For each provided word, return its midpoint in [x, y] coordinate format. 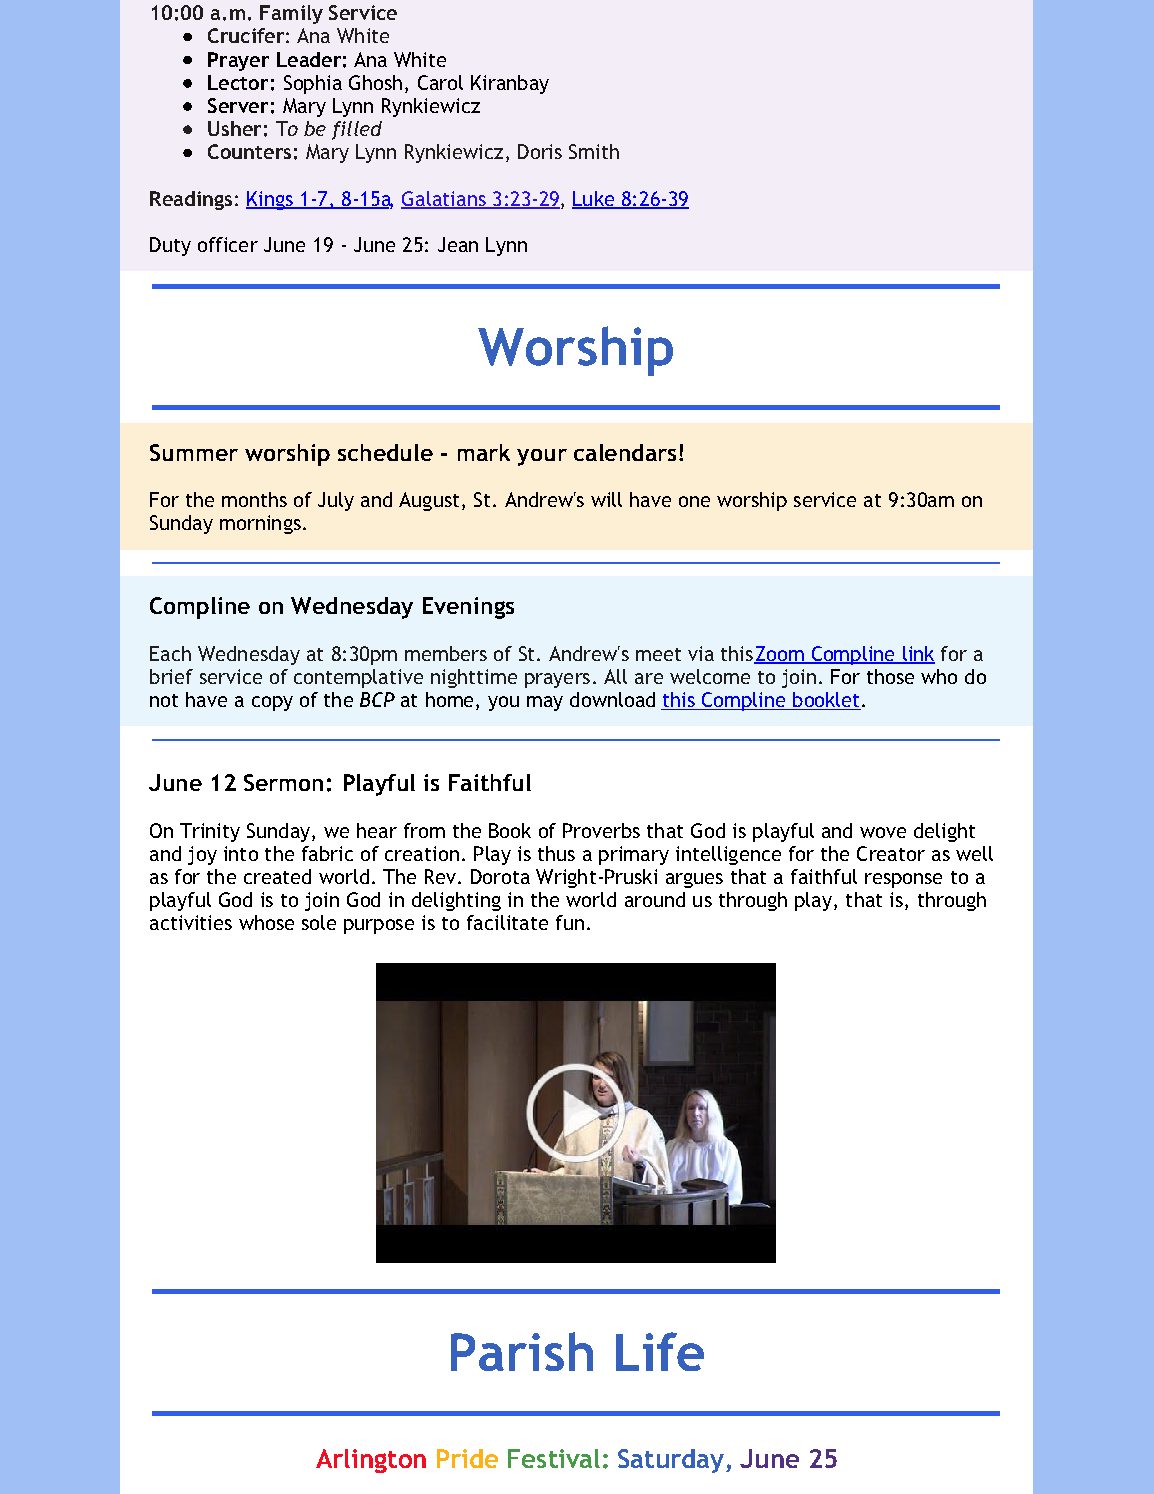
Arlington [371, 1461]
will [606, 499]
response [903, 880]
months [254, 499]
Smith [594, 151]
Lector [238, 82]
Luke [594, 199]
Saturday [671, 1461]
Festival [554, 1458]
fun [570, 922]
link [918, 654]
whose [266, 922]
